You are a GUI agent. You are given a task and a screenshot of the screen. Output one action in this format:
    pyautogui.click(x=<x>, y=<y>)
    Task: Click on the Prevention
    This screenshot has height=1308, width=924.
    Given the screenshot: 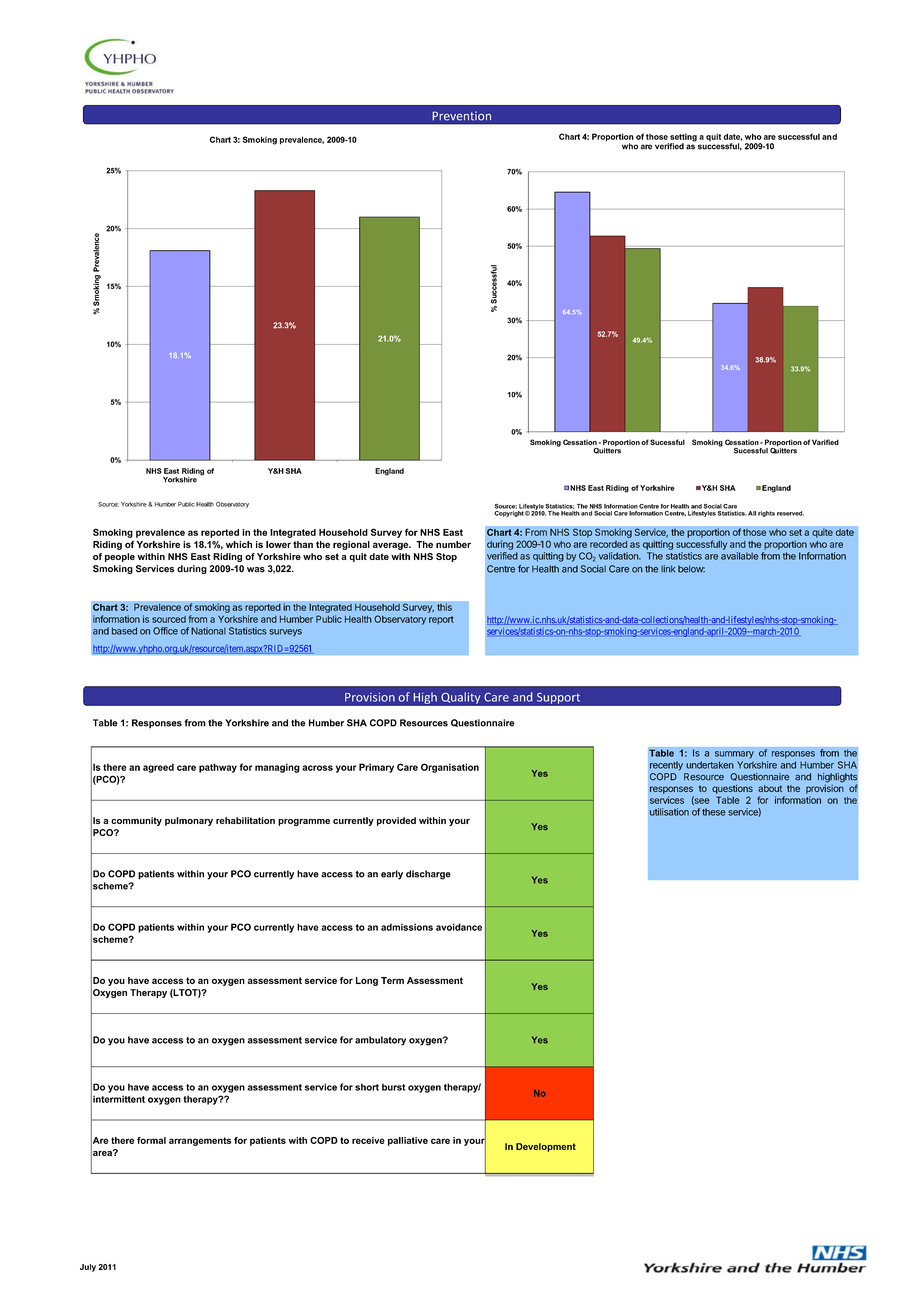 What is the action you would take?
    pyautogui.click(x=461, y=116)
